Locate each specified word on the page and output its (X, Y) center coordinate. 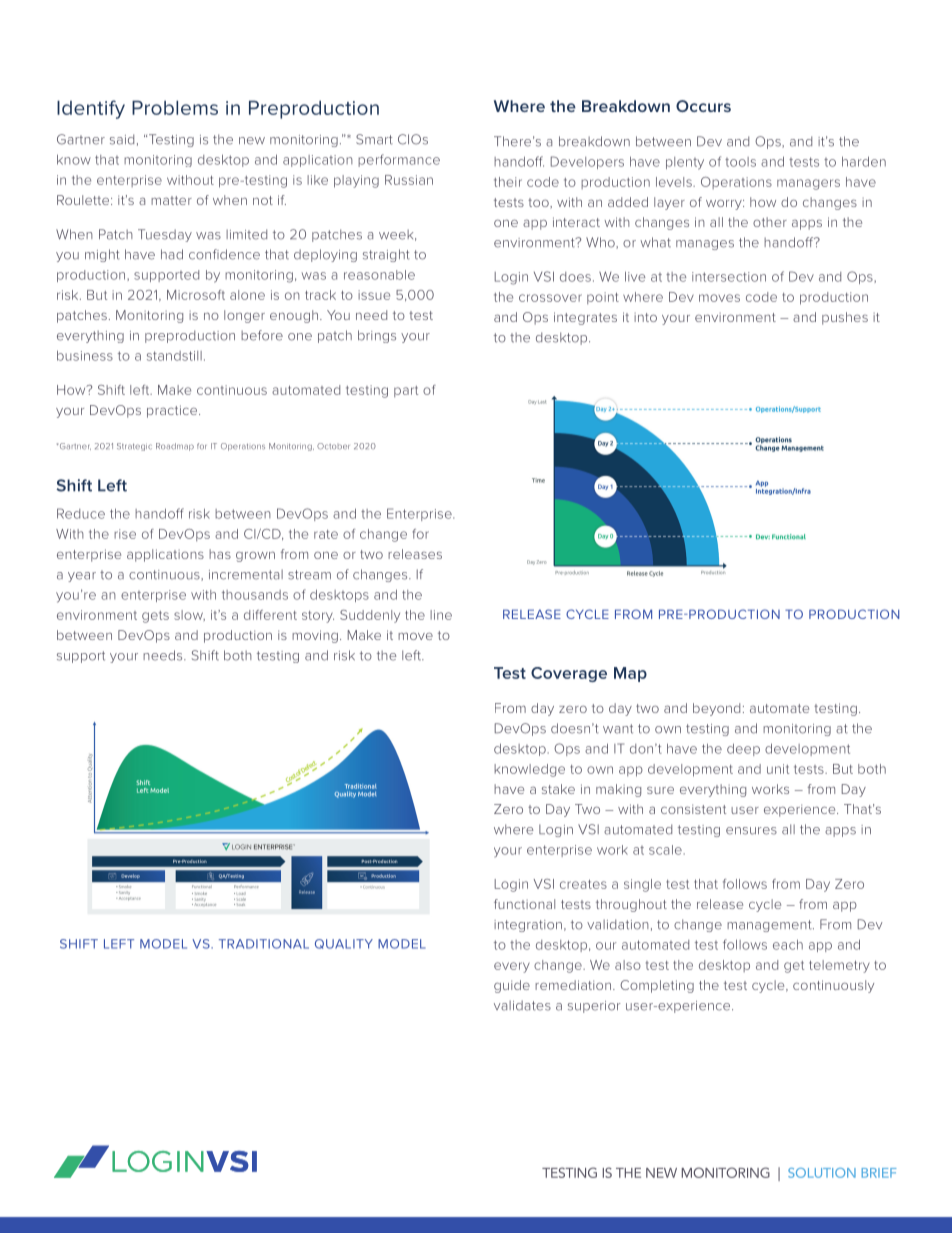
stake (558, 789)
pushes (845, 318)
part (406, 391)
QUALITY (344, 944)
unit (778, 769)
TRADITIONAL (264, 944)
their (508, 182)
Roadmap (175, 447)
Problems (175, 107)
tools (740, 162)
